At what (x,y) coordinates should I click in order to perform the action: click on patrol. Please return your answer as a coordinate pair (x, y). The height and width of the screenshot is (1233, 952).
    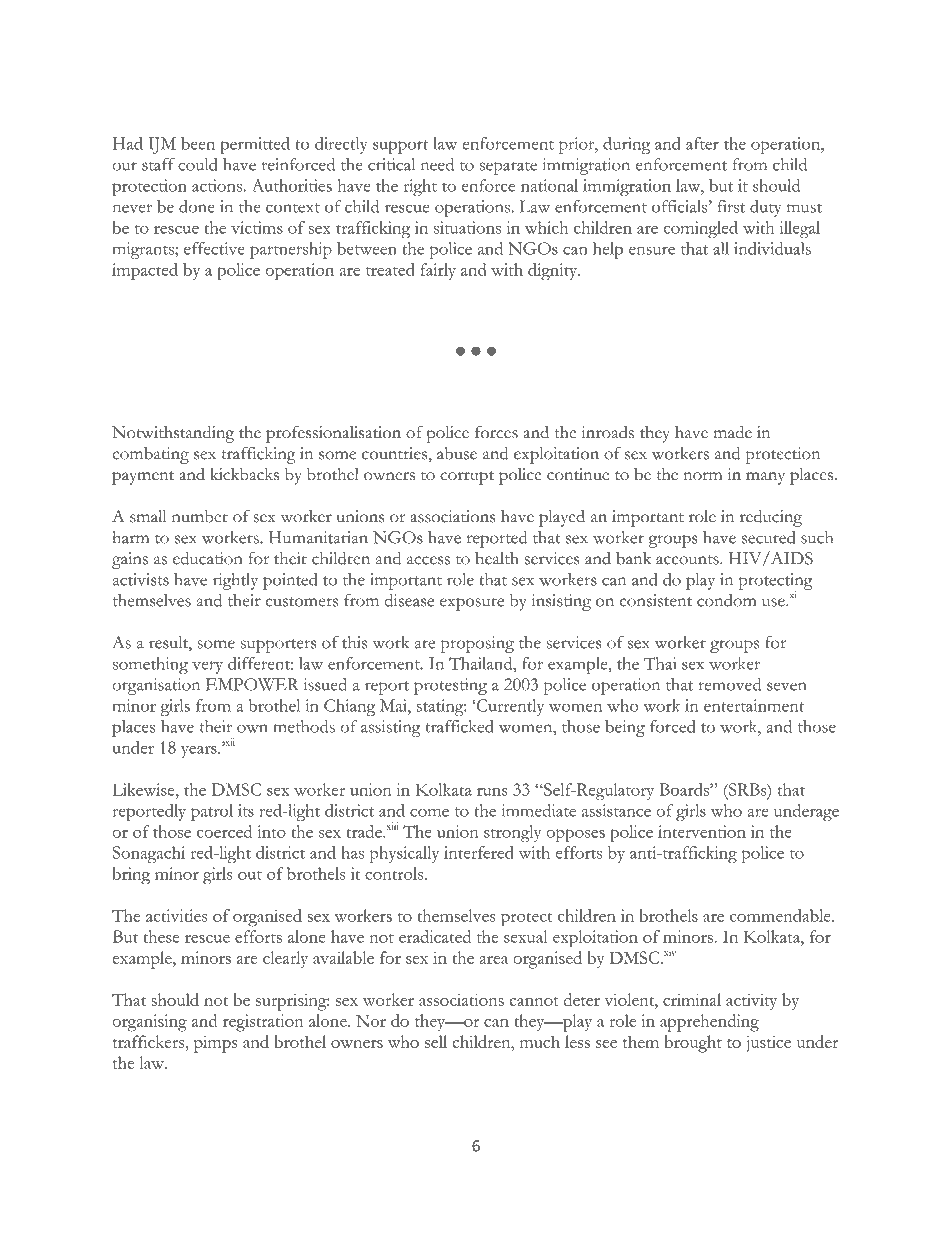
    Looking at the image, I should click on (212, 812).
